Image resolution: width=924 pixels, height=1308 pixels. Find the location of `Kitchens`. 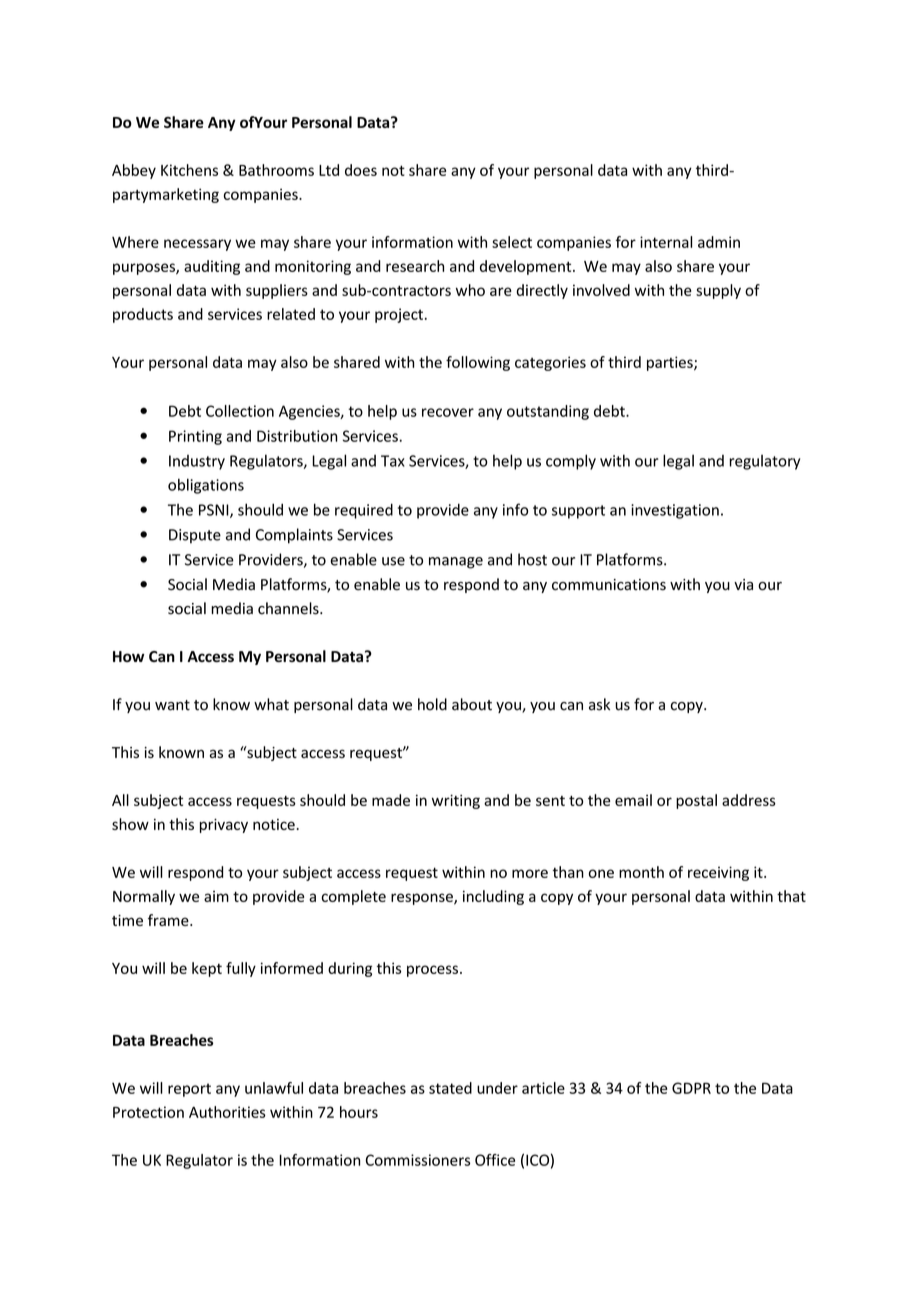

Kitchens is located at coordinates (189, 170).
